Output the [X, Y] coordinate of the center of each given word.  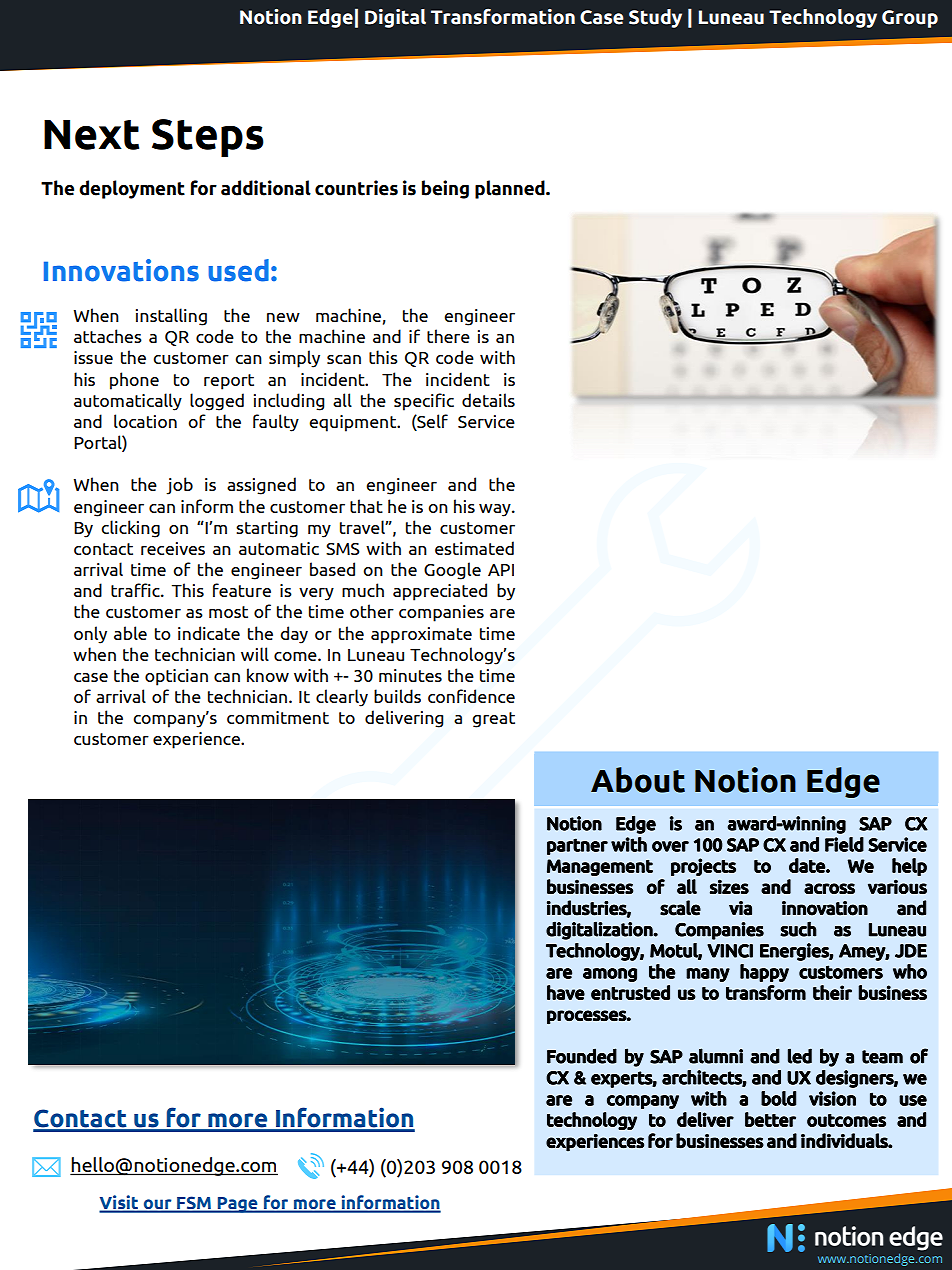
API [501, 570]
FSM [194, 1204]
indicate [209, 633]
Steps [208, 138]
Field [844, 844]
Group [910, 19]
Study [655, 18]
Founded [582, 1056]
